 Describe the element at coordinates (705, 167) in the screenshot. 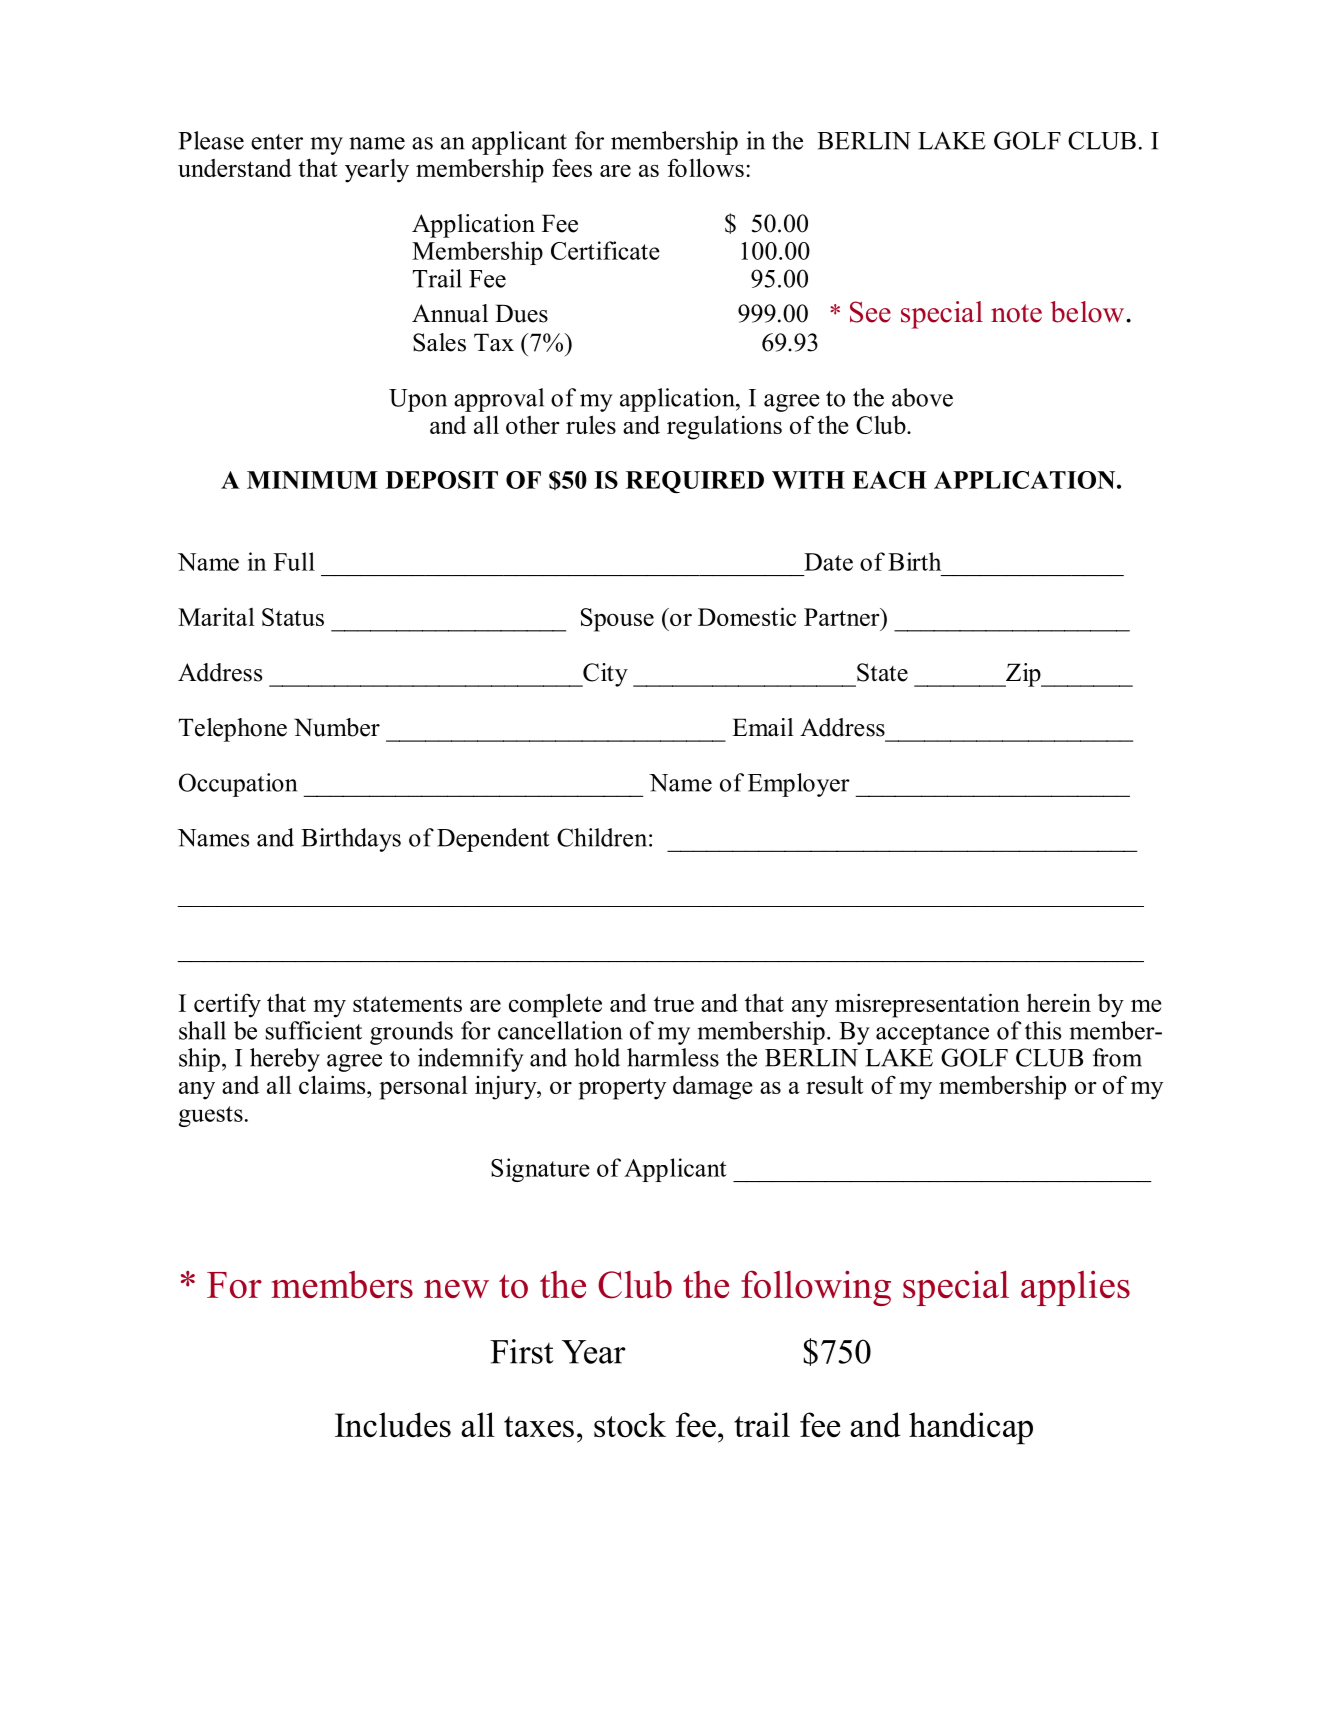

I see `follows` at that location.
